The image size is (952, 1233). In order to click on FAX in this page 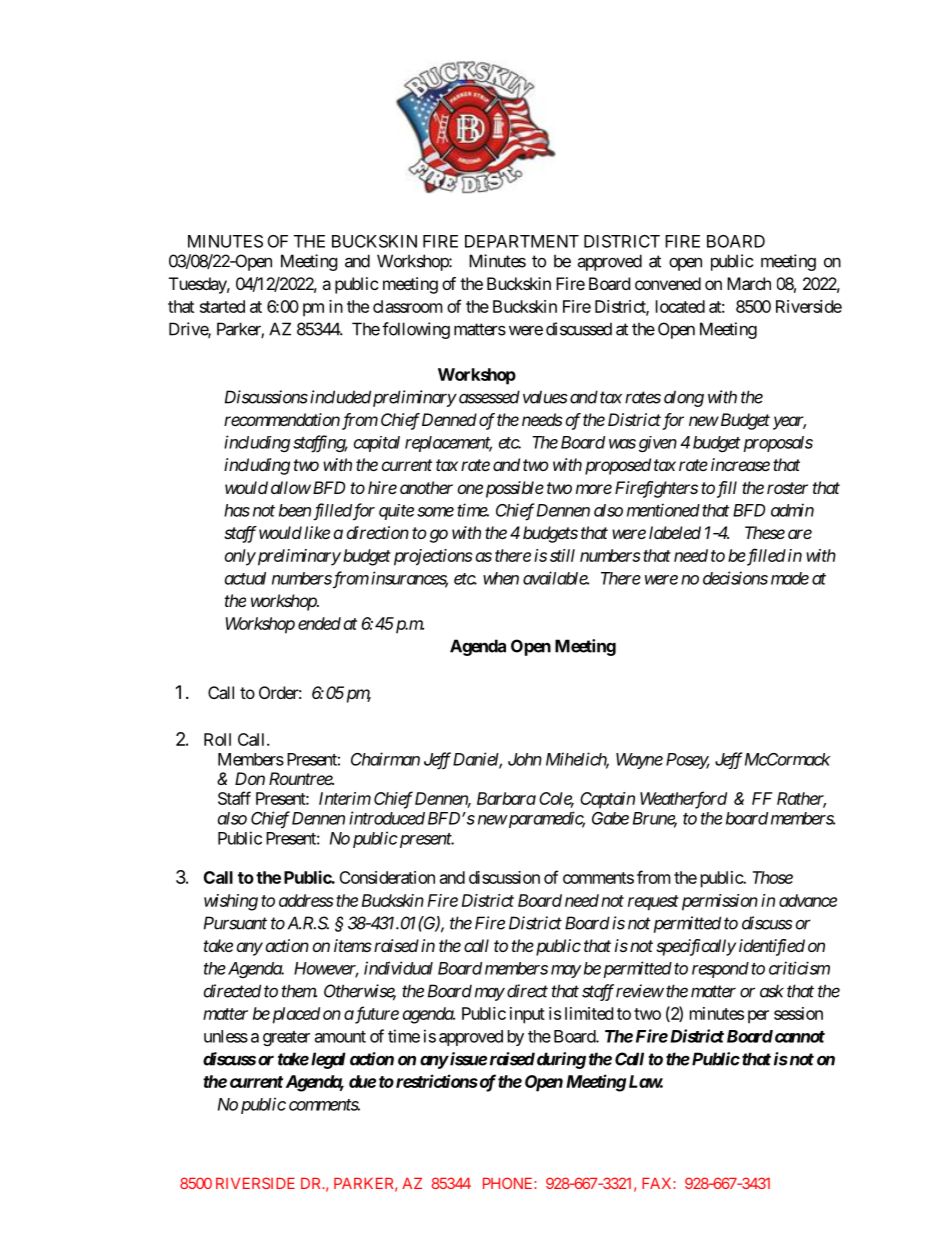, I will do `click(658, 1183)`.
